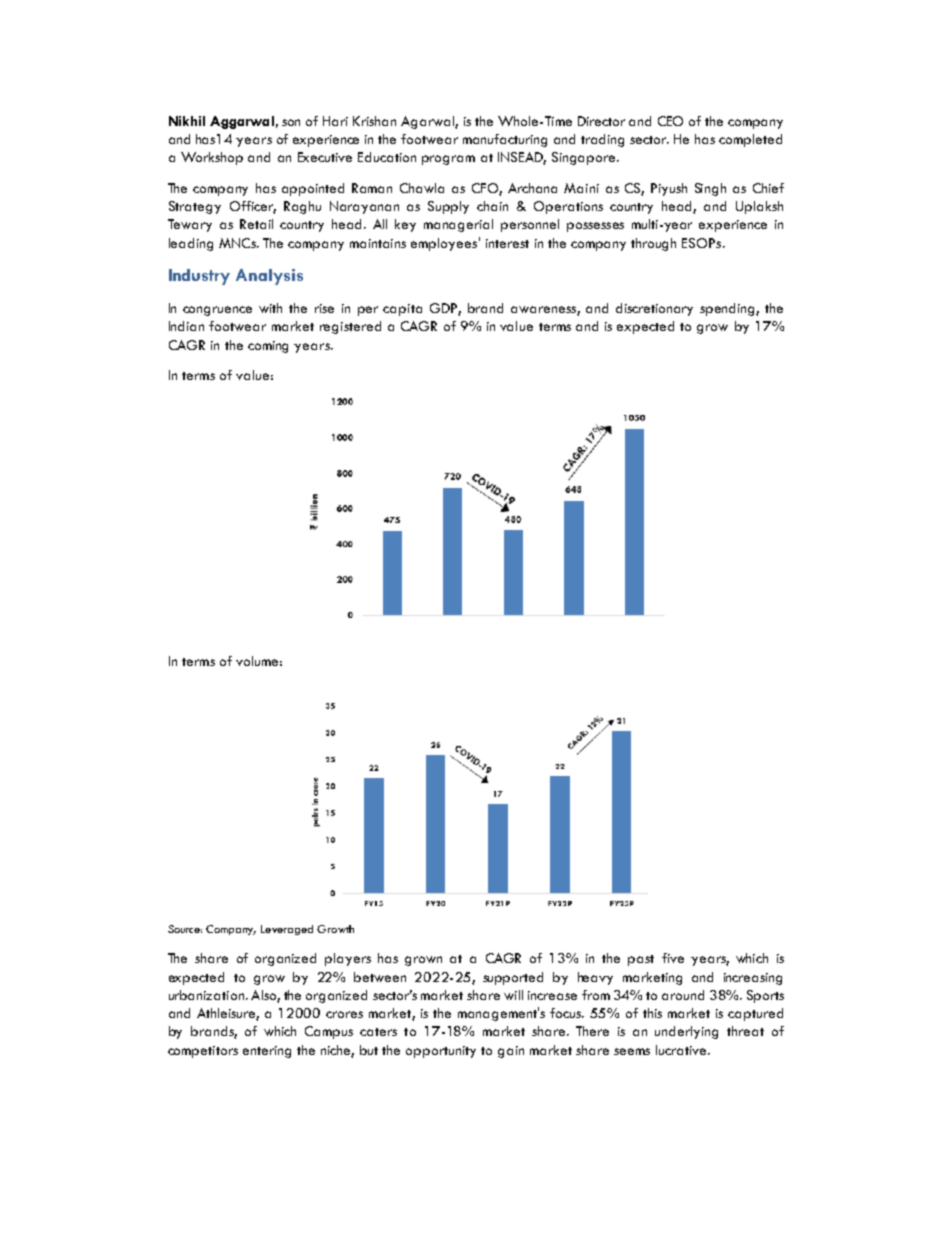  Describe the element at coordinates (670, 121) in the page. I see `CEO` at that location.
